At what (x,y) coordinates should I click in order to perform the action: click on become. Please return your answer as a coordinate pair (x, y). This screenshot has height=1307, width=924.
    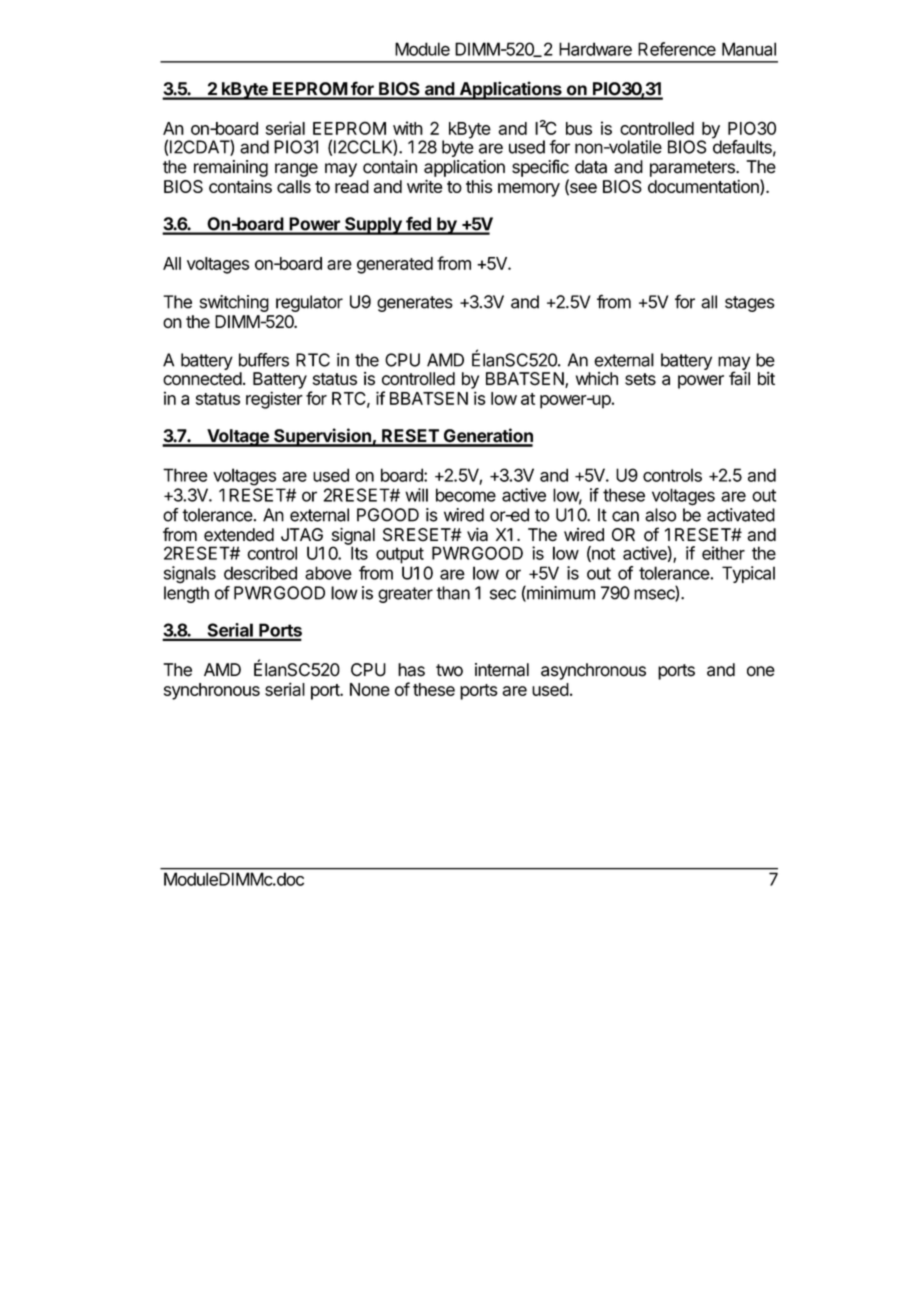
    Looking at the image, I should click on (466, 495).
